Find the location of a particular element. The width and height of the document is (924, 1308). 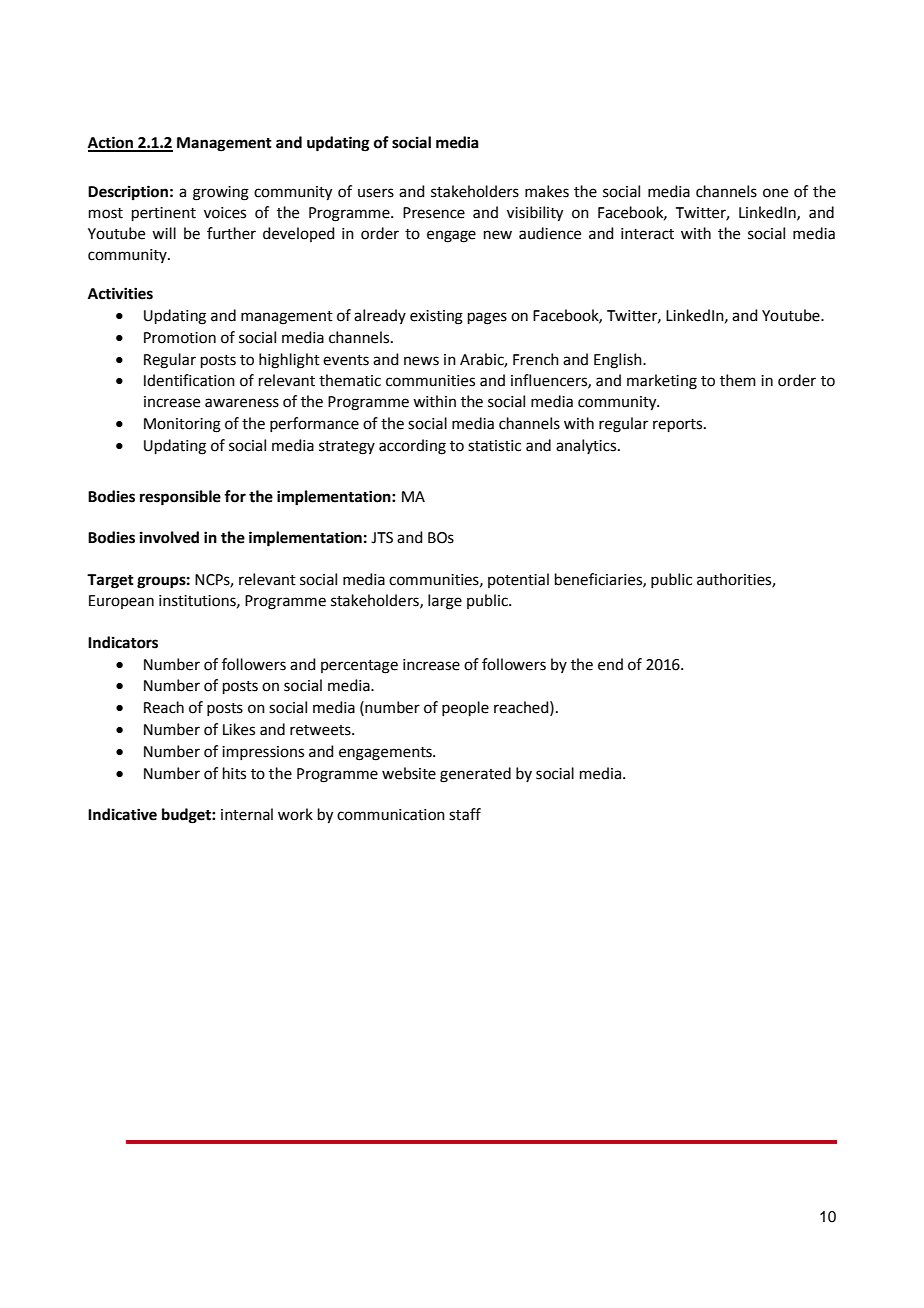

generated is located at coordinates (475, 775).
